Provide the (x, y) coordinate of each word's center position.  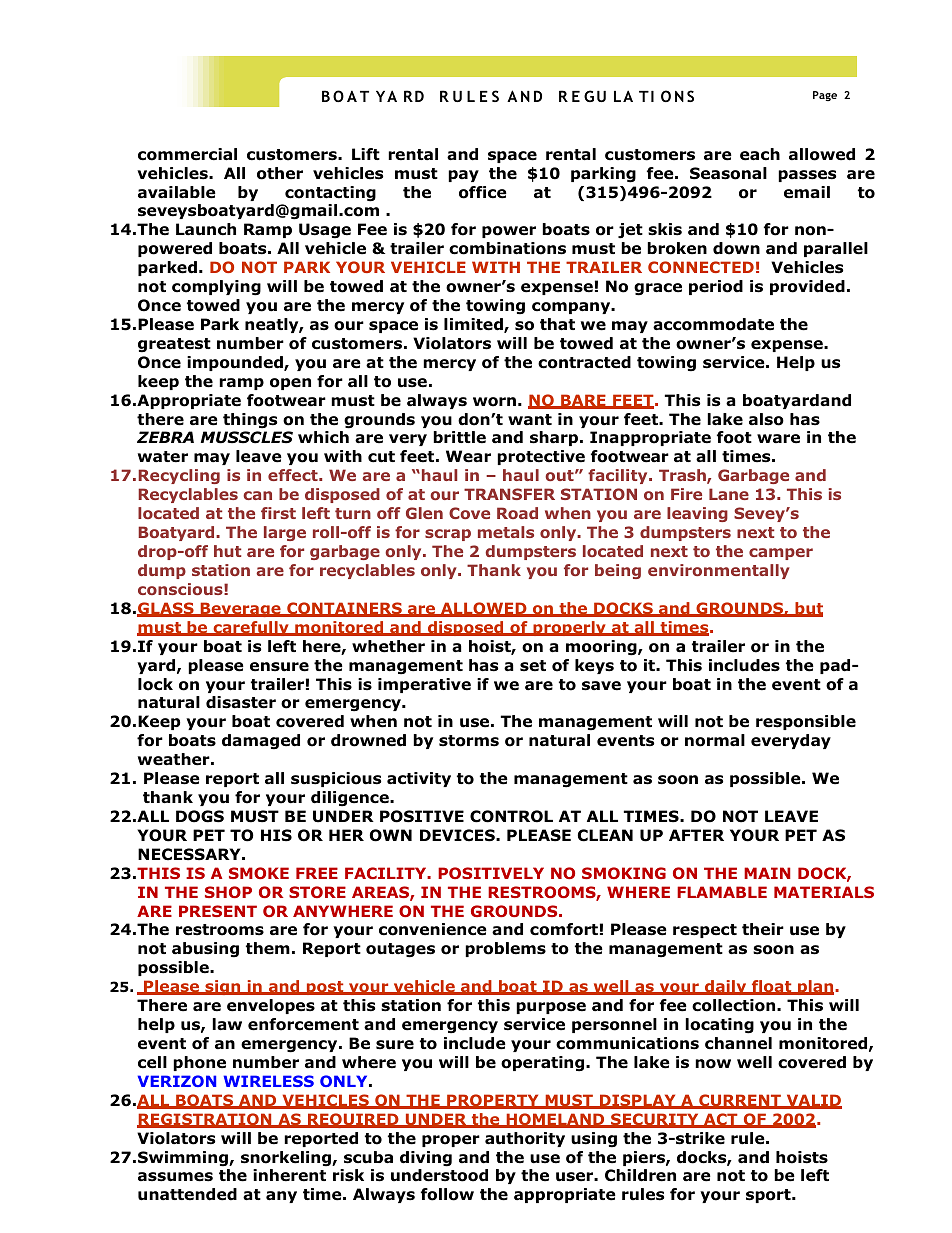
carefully (251, 628)
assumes (175, 1177)
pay (463, 176)
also (766, 419)
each (760, 154)
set (533, 666)
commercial (187, 154)
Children (640, 1175)
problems (505, 949)
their (763, 929)
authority (525, 1139)
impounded (236, 363)
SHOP (228, 892)
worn (494, 402)
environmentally (719, 571)
